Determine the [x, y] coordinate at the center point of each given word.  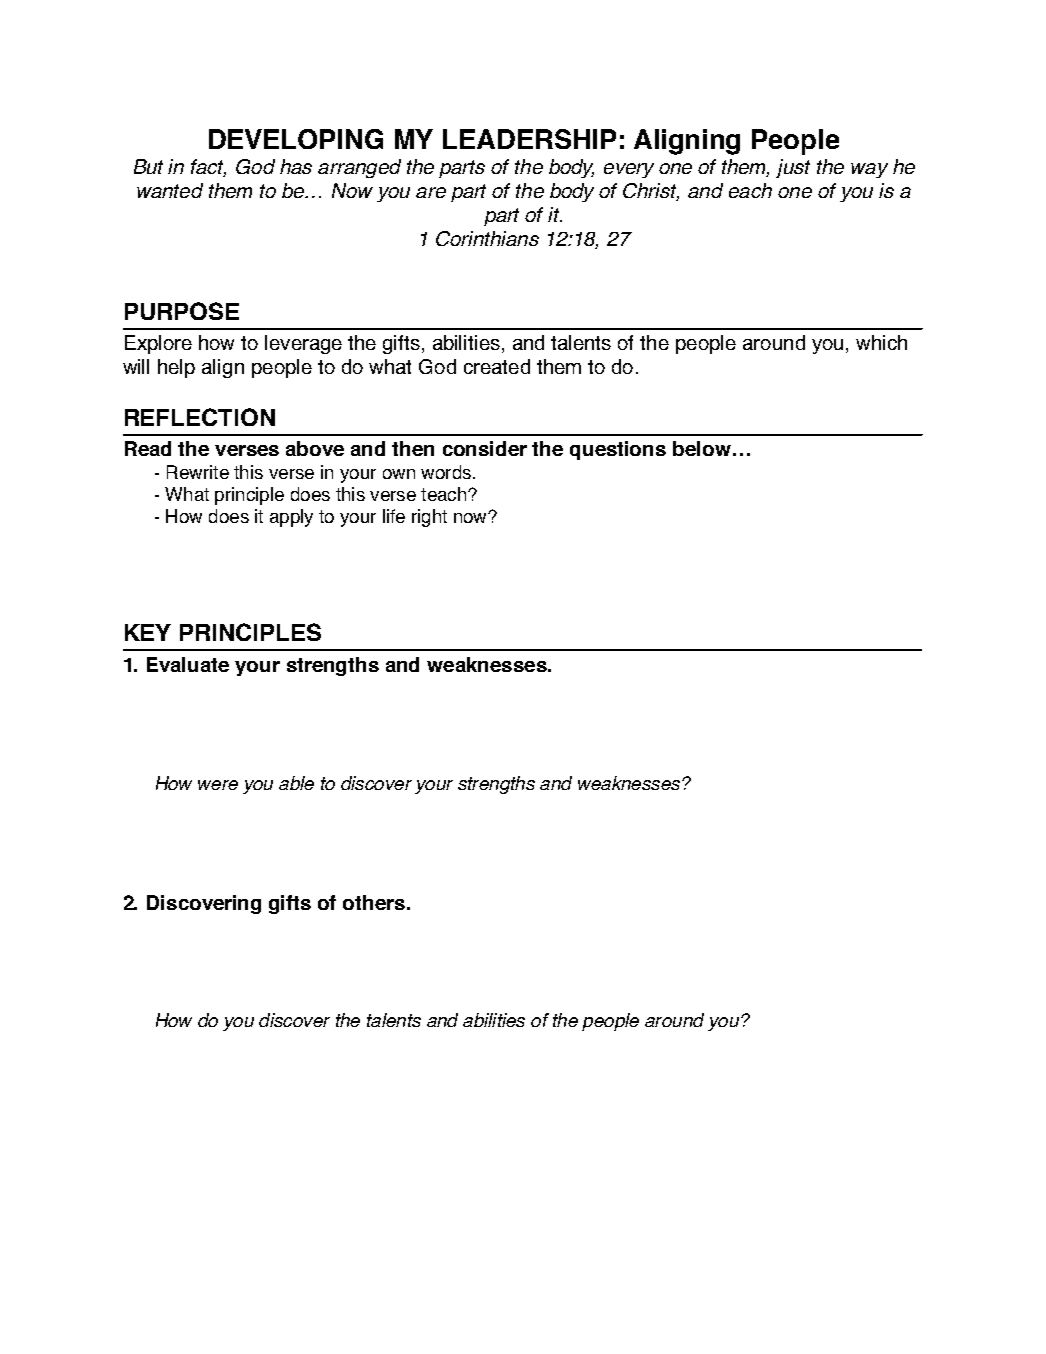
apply [291, 518]
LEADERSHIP [529, 139]
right [429, 518]
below [702, 448]
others [374, 902]
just [793, 168]
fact [208, 168]
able [296, 783]
